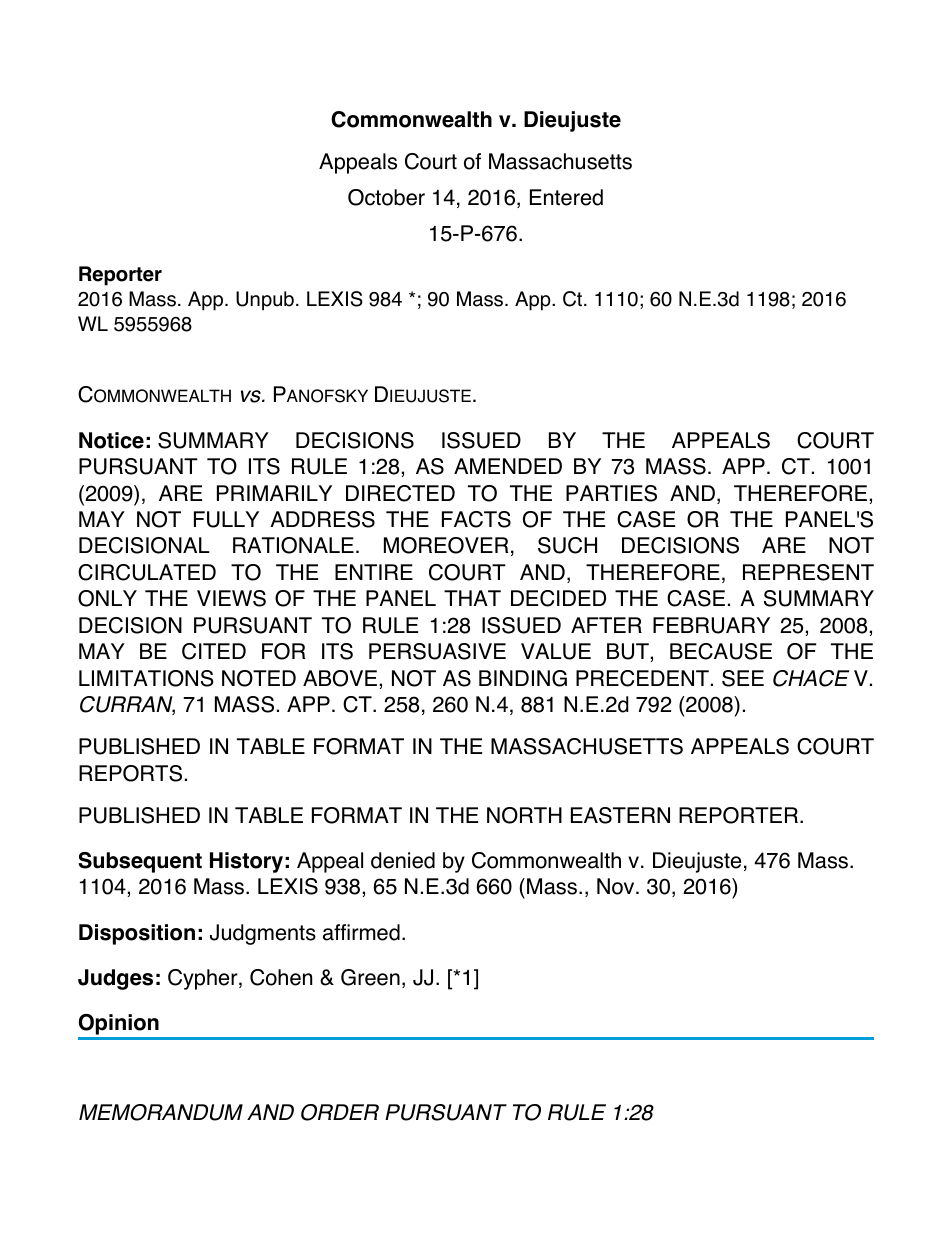  What do you see at coordinates (386, 197) in the screenshot?
I see `October` at bounding box center [386, 197].
